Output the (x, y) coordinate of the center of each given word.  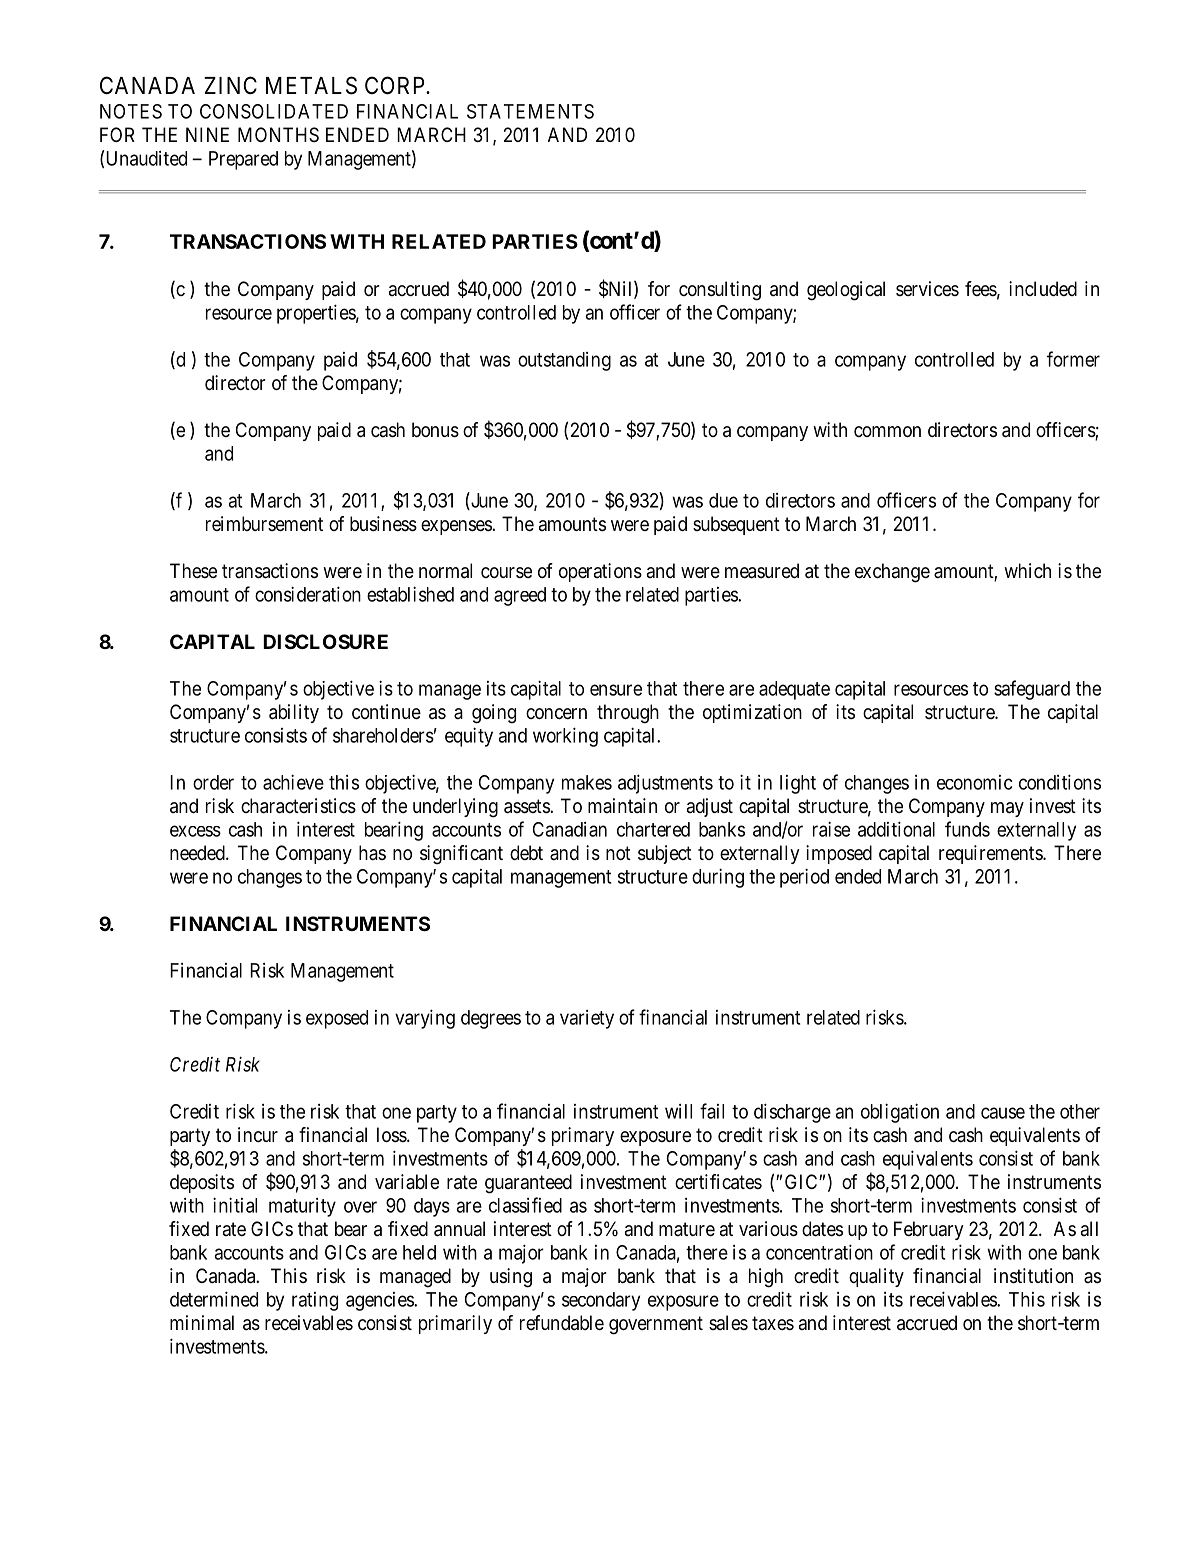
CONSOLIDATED (274, 111)
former (1073, 359)
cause (1003, 1113)
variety (587, 1019)
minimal (202, 1322)
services (927, 288)
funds (967, 829)
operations (600, 572)
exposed (337, 1019)
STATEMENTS (530, 111)
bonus (435, 430)
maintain (622, 806)
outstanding (564, 361)
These (193, 570)
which (1027, 570)
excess (195, 831)
